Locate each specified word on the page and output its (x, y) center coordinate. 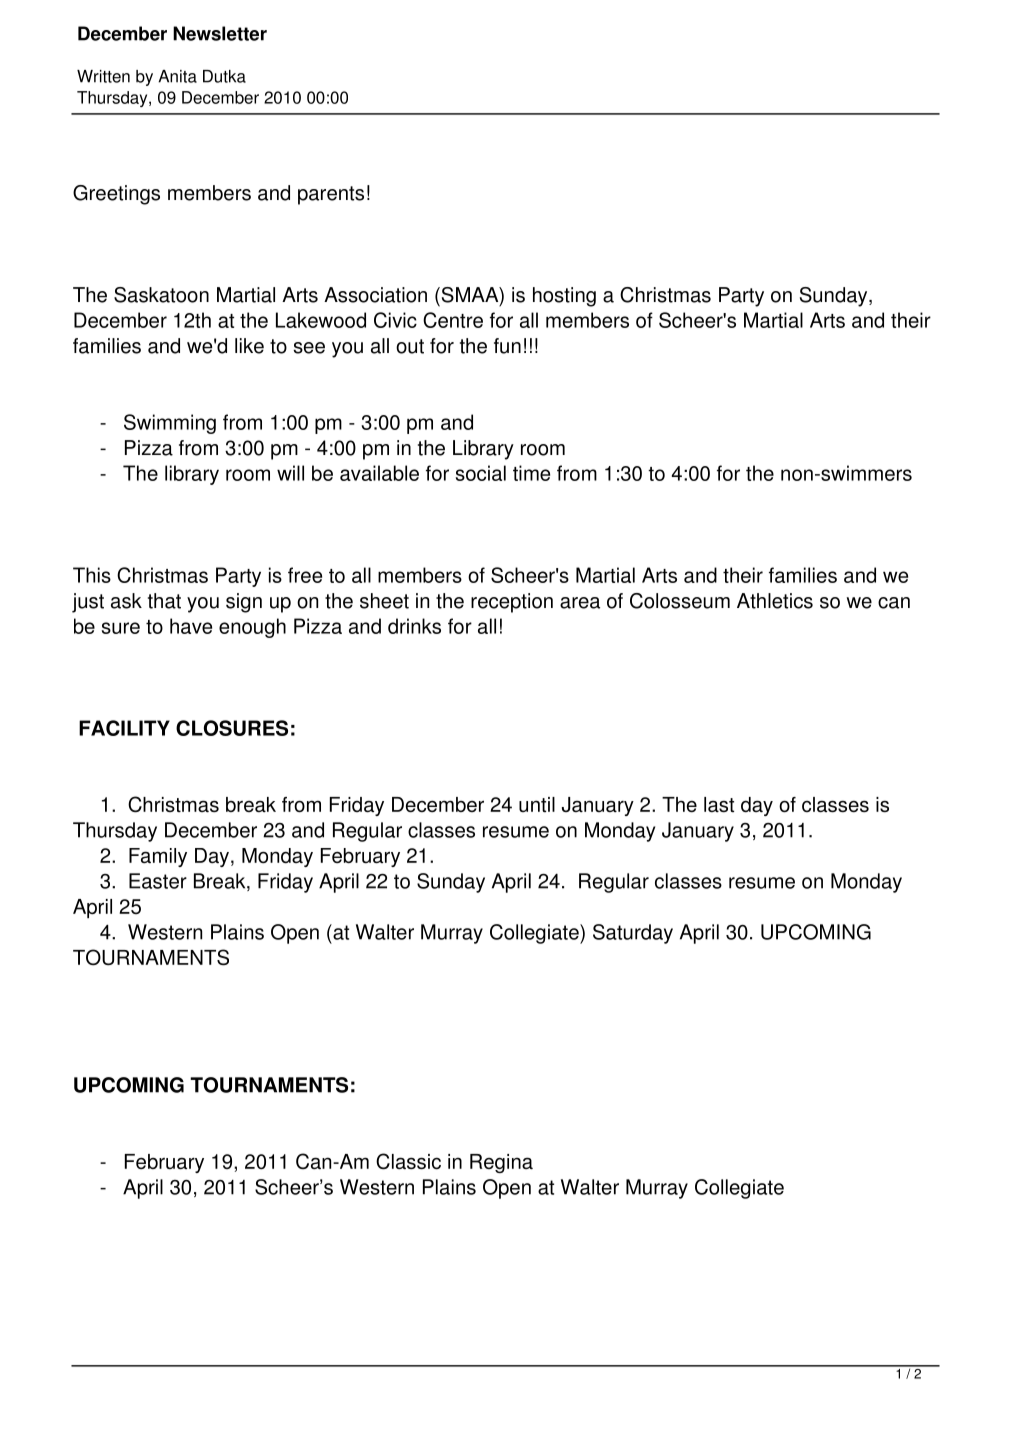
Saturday (633, 934)
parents (331, 195)
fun (507, 346)
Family (158, 857)
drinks (414, 626)
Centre (453, 320)
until (537, 804)
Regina (501, 1163)
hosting (564, 297)
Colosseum (680, 601)
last (719, 804)
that (164, 601)
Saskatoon (161, 295)
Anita (177, 76)
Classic (408, 1161)
